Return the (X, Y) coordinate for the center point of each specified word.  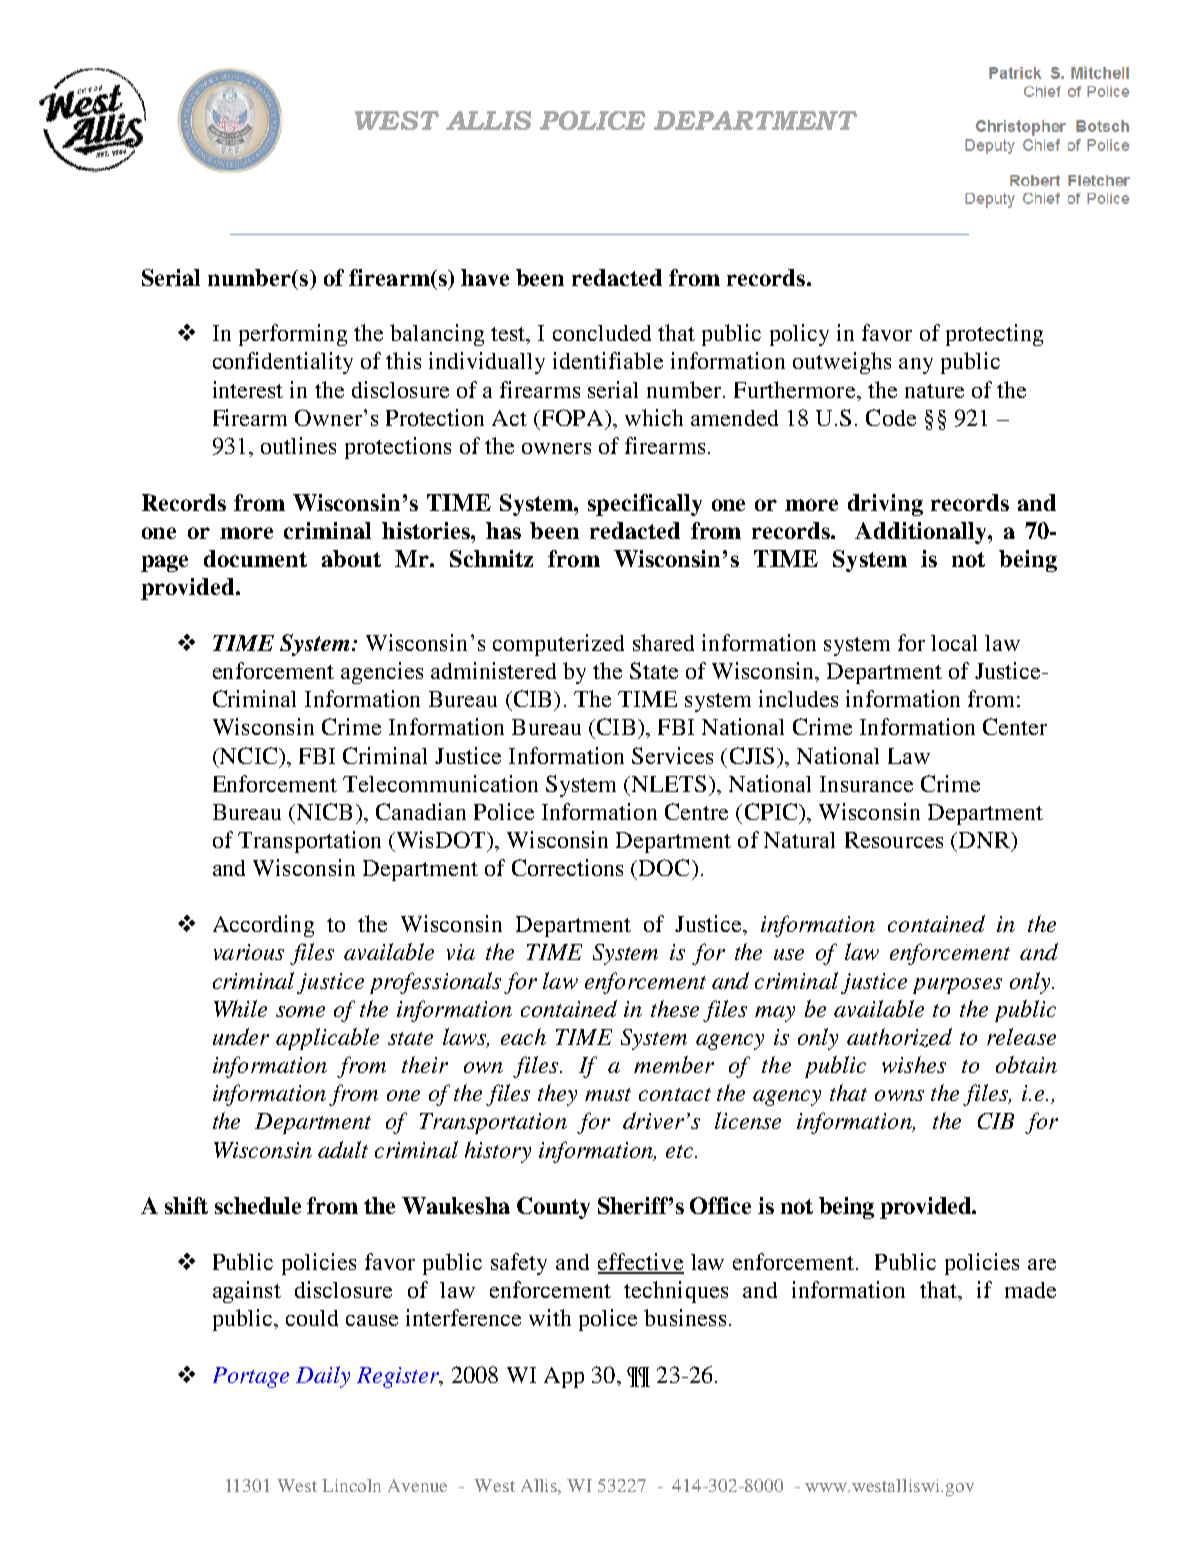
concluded (602, 333)
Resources (894, 840)
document (255, 558)
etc (681, 1151)
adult (343, 1149)
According (263, 926)
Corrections (567, 867)
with (550, 1317)
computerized (558, 645)
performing (293, 335)
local (954, 643)
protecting (994, 335)
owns (899, 1095)
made (1030, 1290)
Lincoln (351, 1485)
